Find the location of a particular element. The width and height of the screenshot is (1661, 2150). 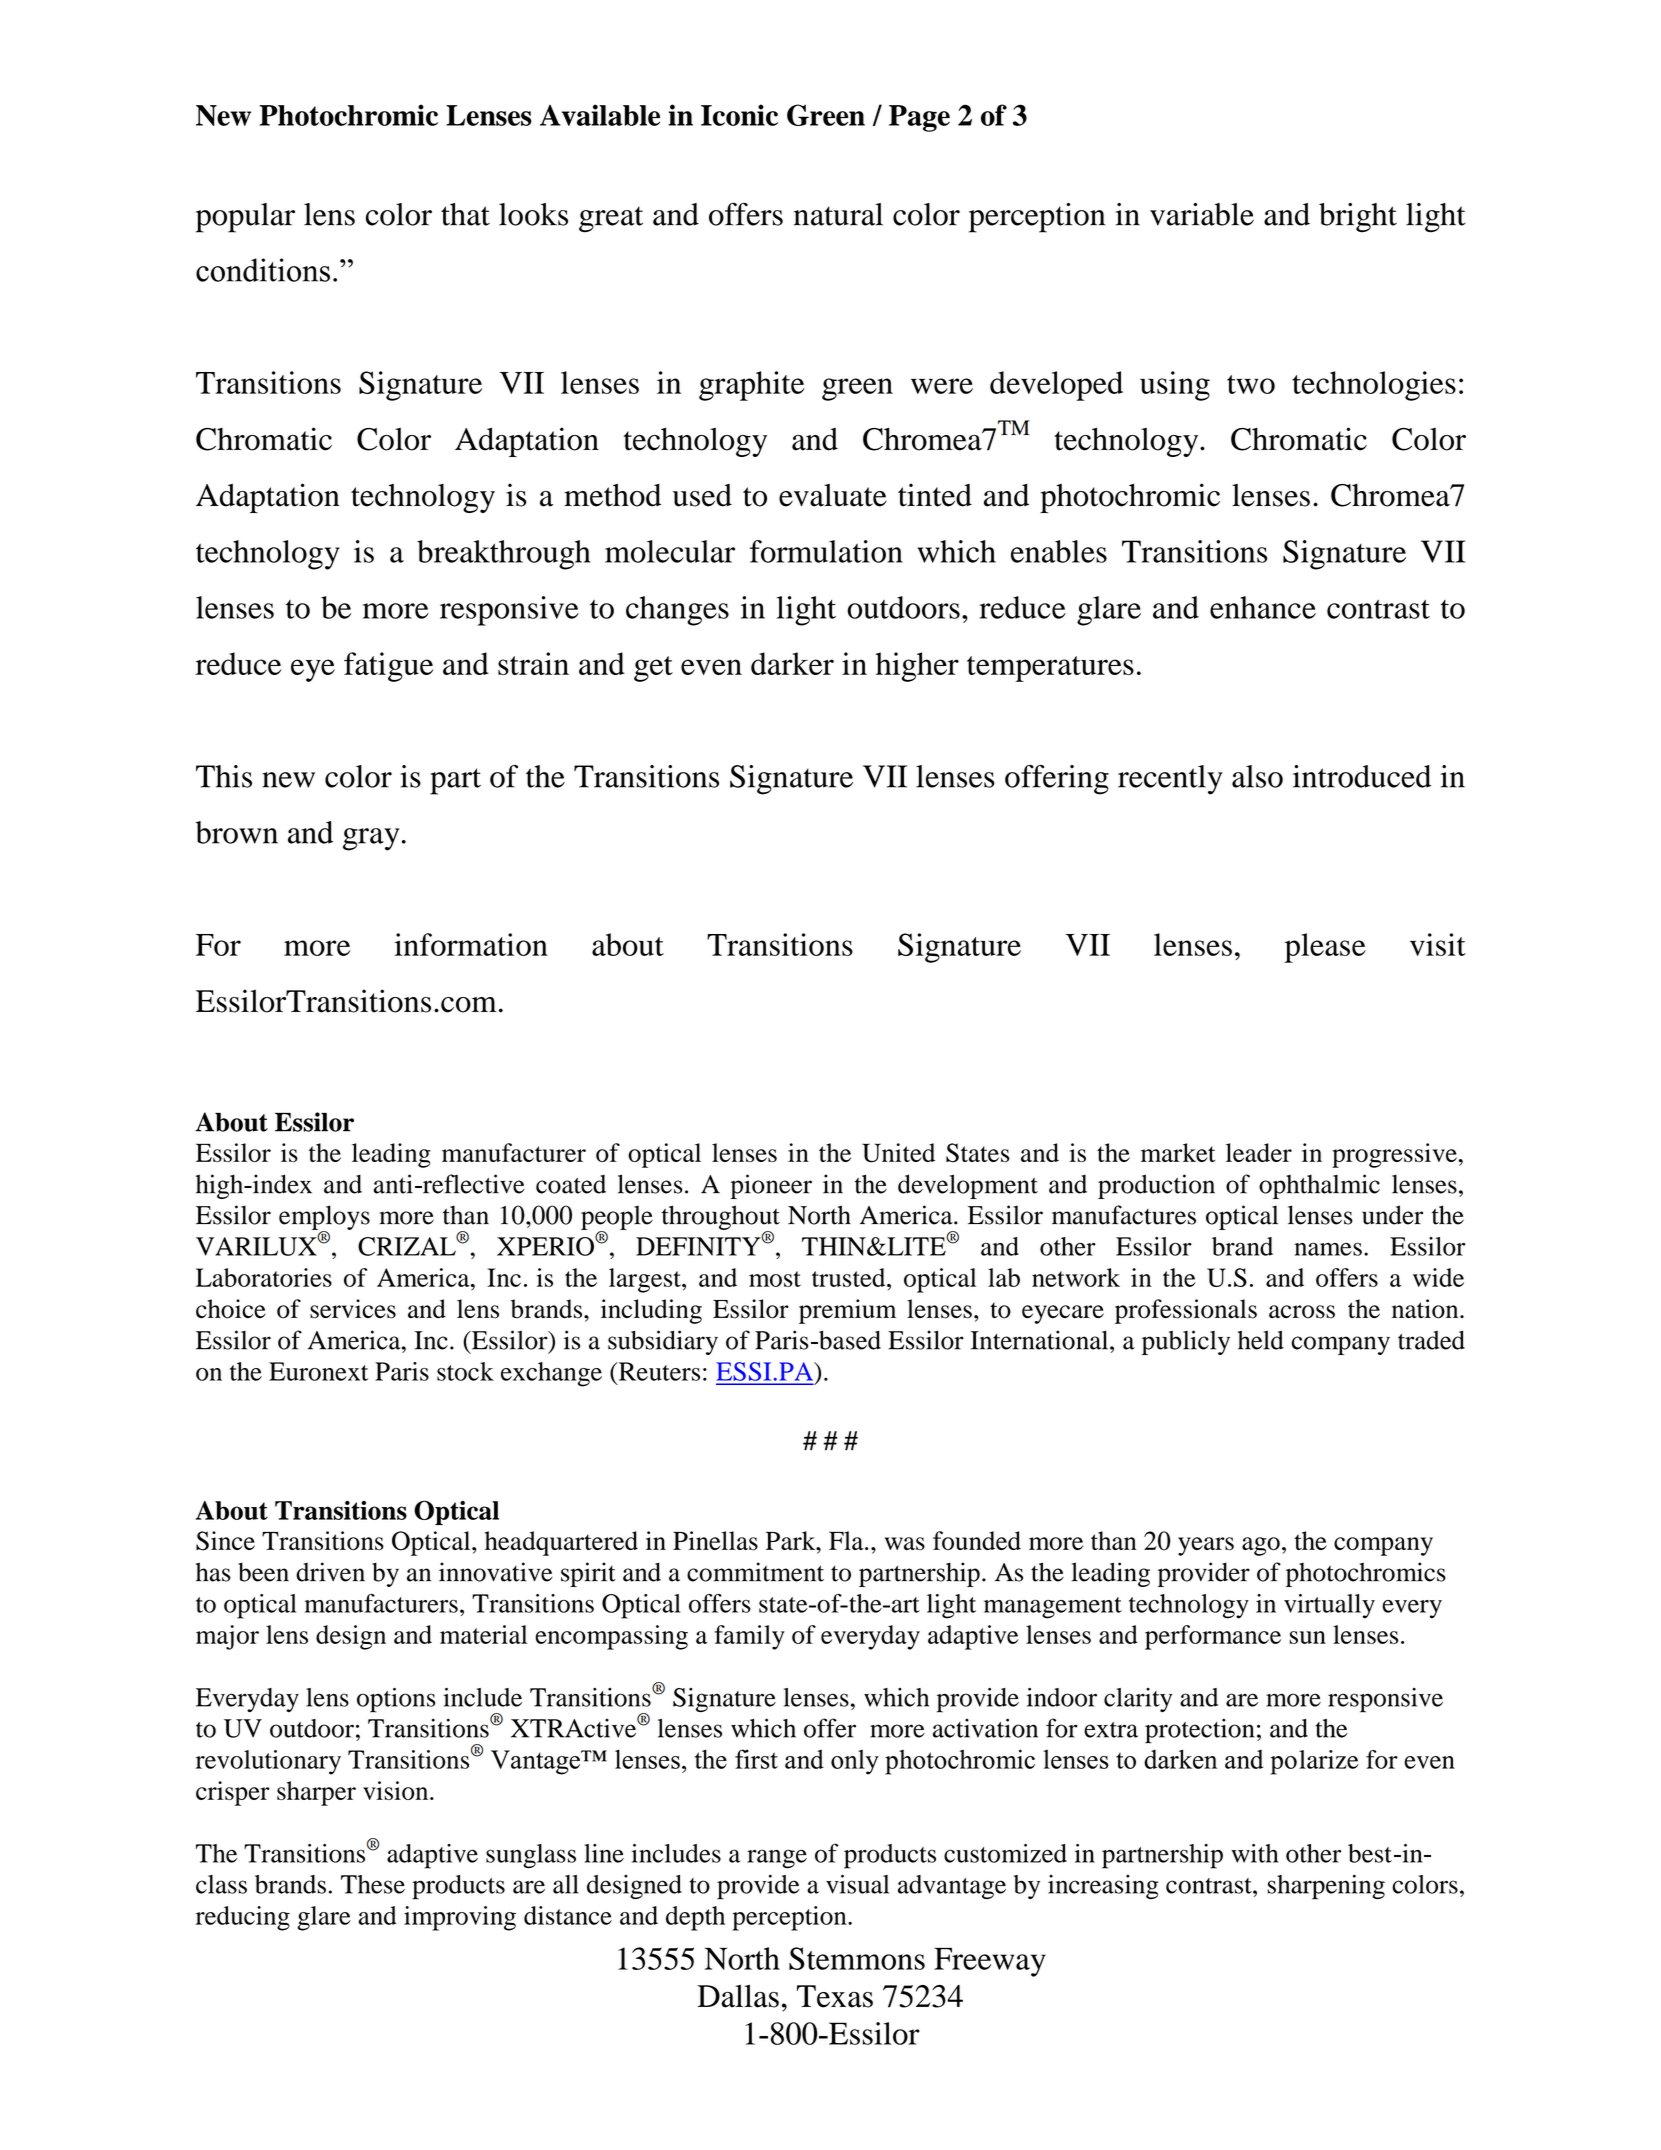

also is located at coordinates (1257, 776).
